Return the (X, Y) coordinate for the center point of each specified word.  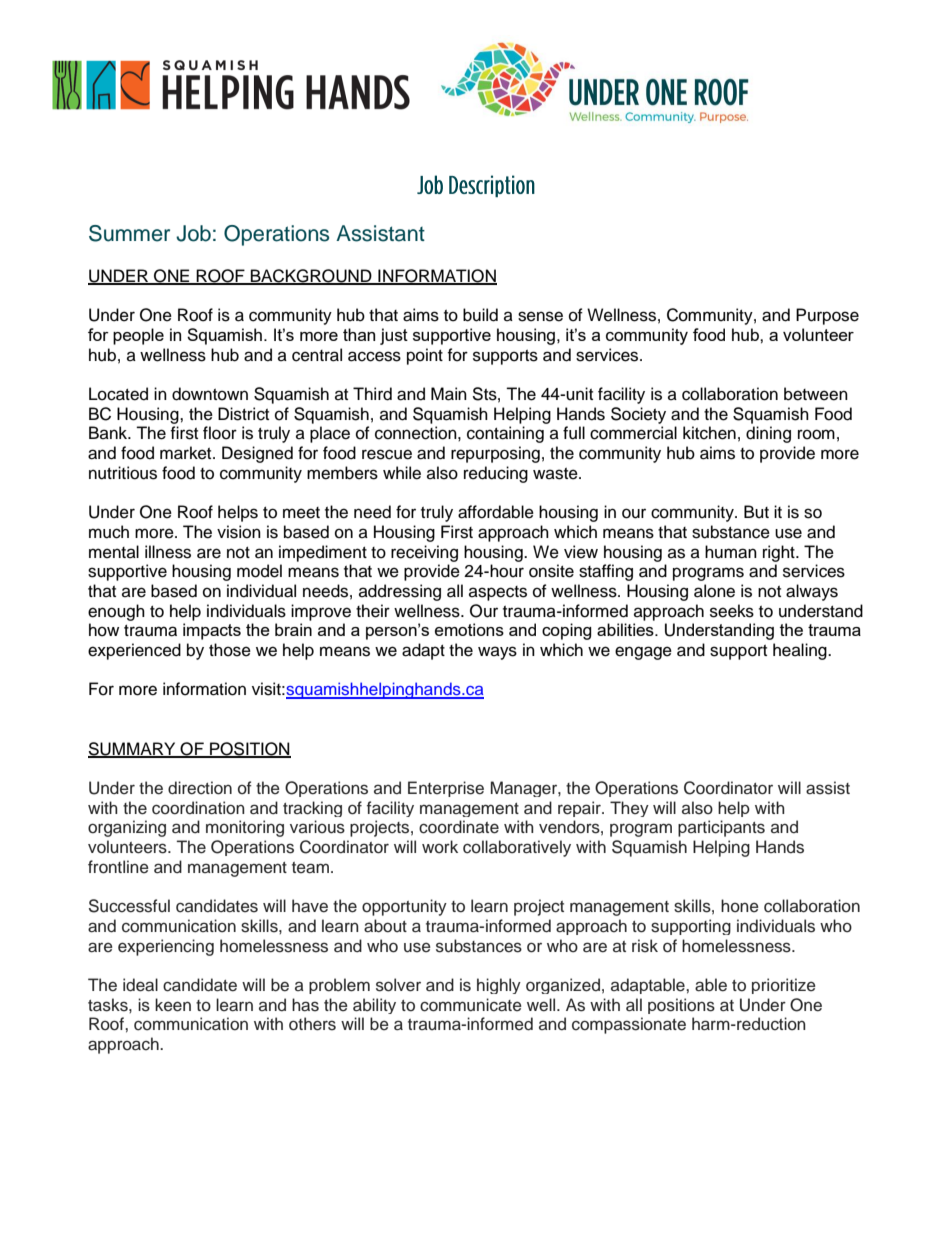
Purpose (827, 316)
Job (193, 233)
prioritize (784, 986)
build (480, 315)
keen (173, 1005)
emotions (469, 629)
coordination (198, 808)
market (187, 453)
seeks (732, 611)
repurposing (495, 454)
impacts (212, 631)
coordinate (459, 827)
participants (721, 828)
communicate (471, 1005)
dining (768, 434)
